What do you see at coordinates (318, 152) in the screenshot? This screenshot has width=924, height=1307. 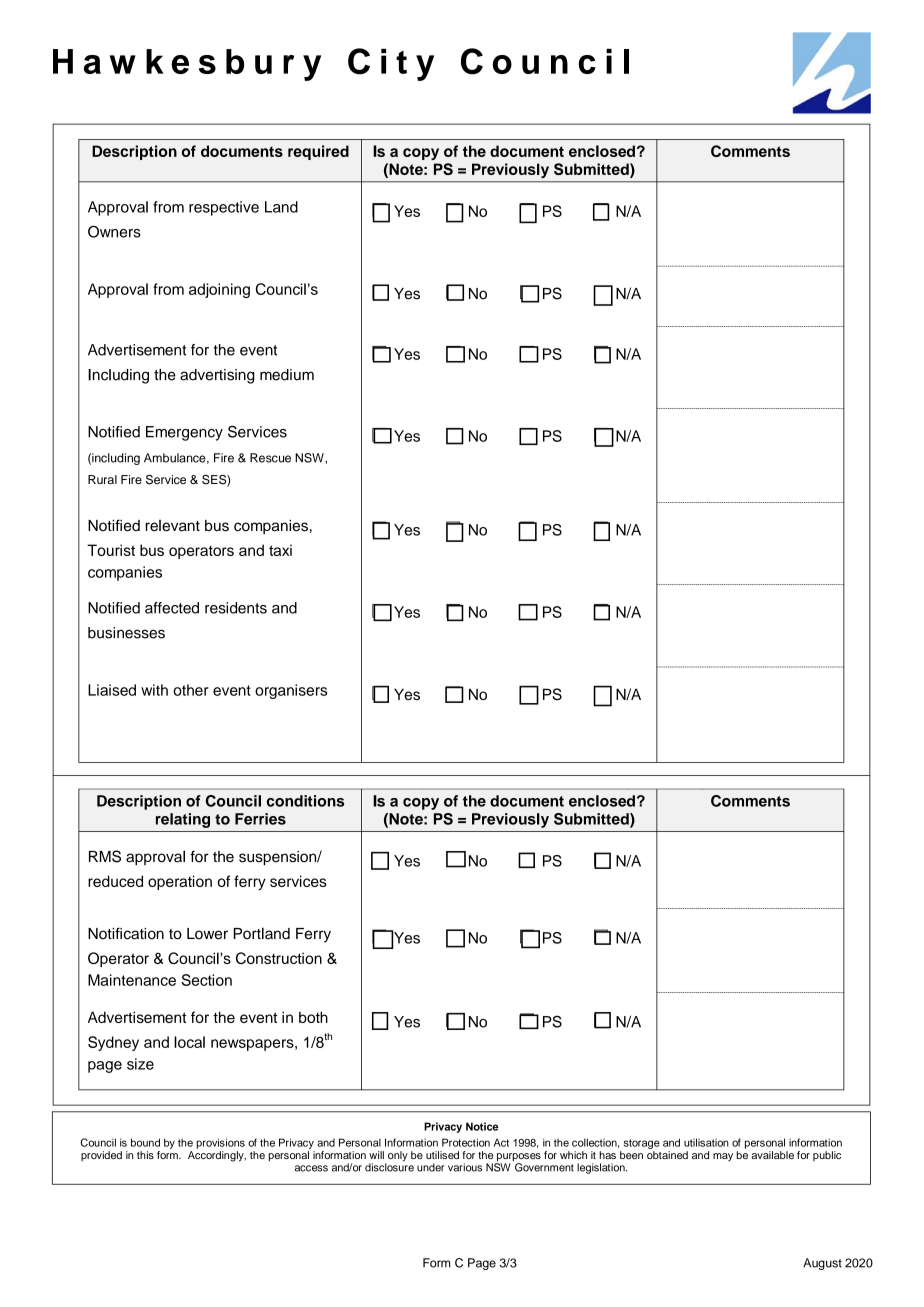 I see `required` at bounding box center [318, 152].
